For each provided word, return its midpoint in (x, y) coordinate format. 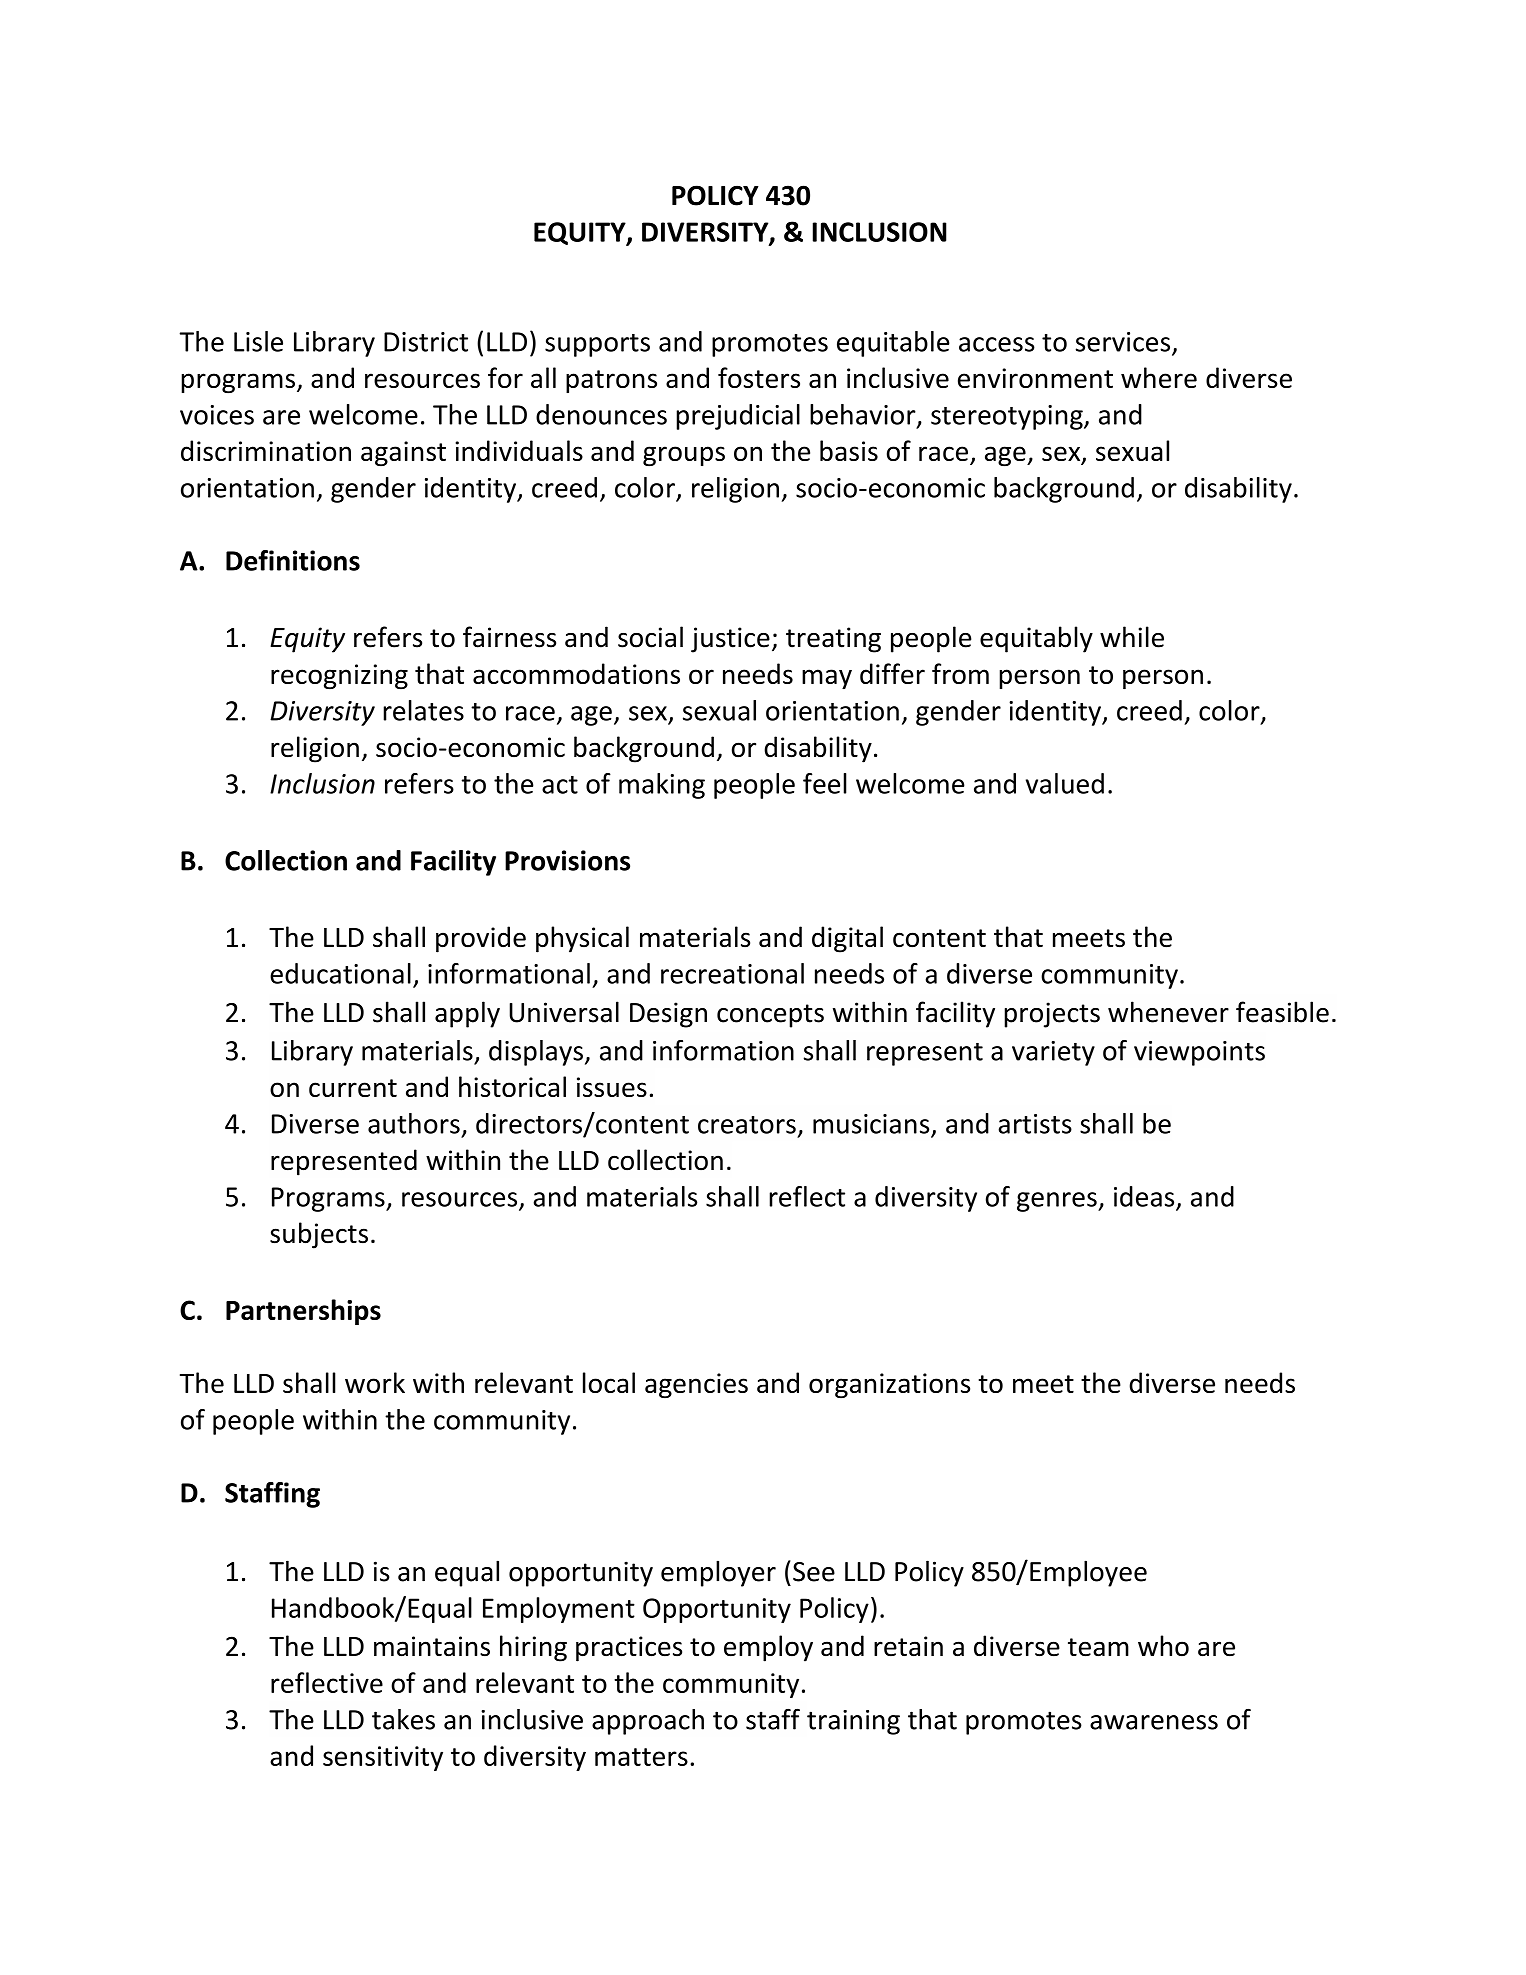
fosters (759, 377)
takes (403, 1719)
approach (648, 1722)
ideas (1144, 1196)
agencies (696, 1386)
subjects (319, 1235)
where (1159, 377)
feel (825, 783)
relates (423, 710)
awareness (1154, 1722)
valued (1065, 783)
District (426, 342)
